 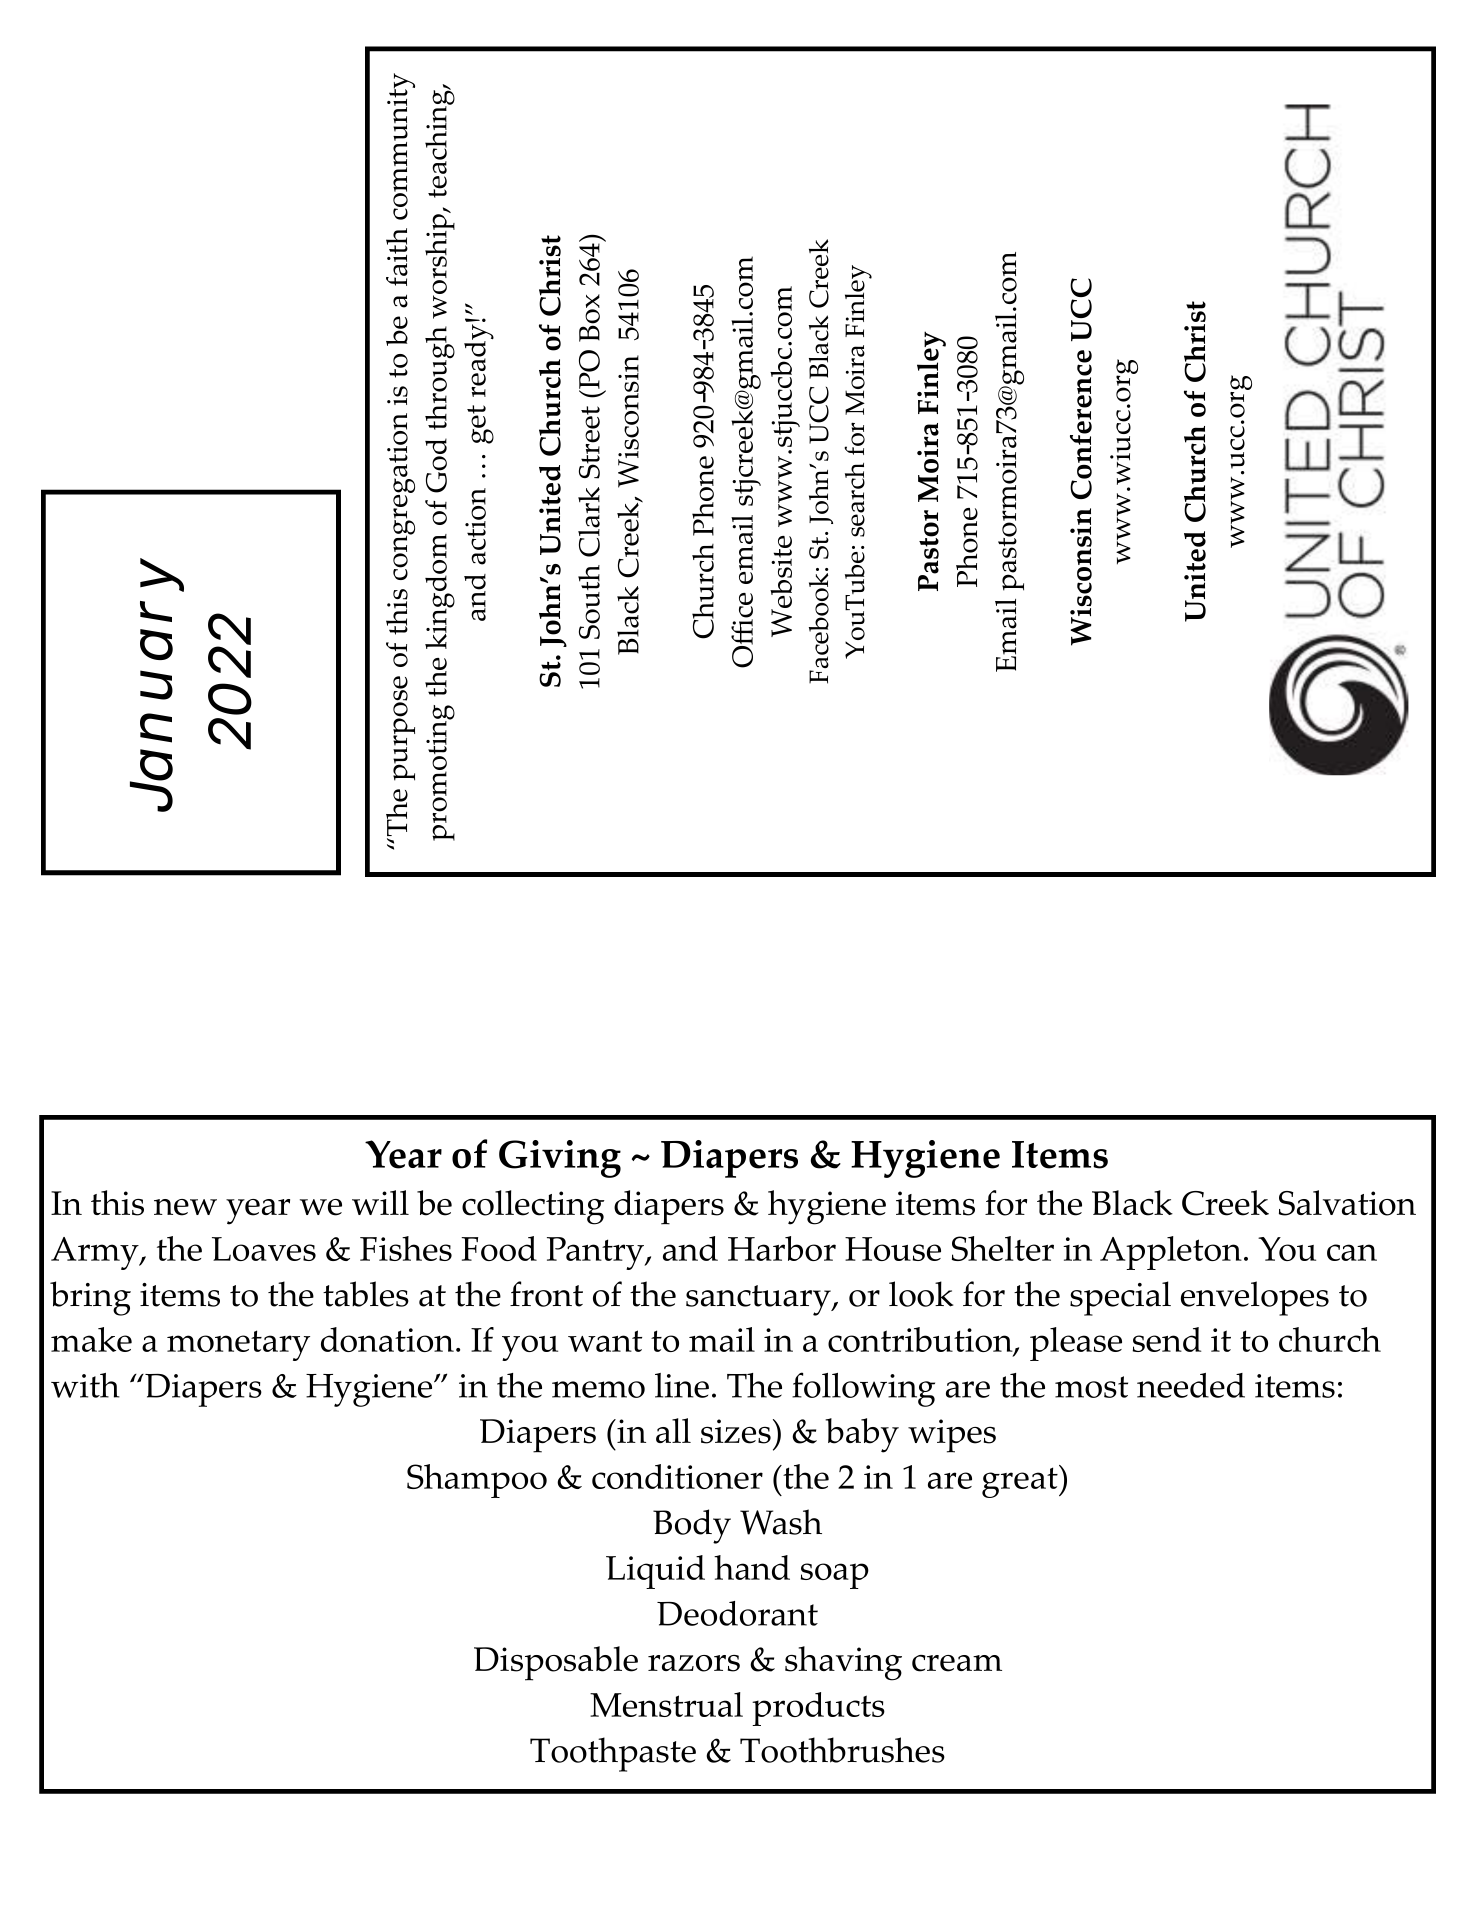 I want to click on monetary, so click(x=238, y=1345).
